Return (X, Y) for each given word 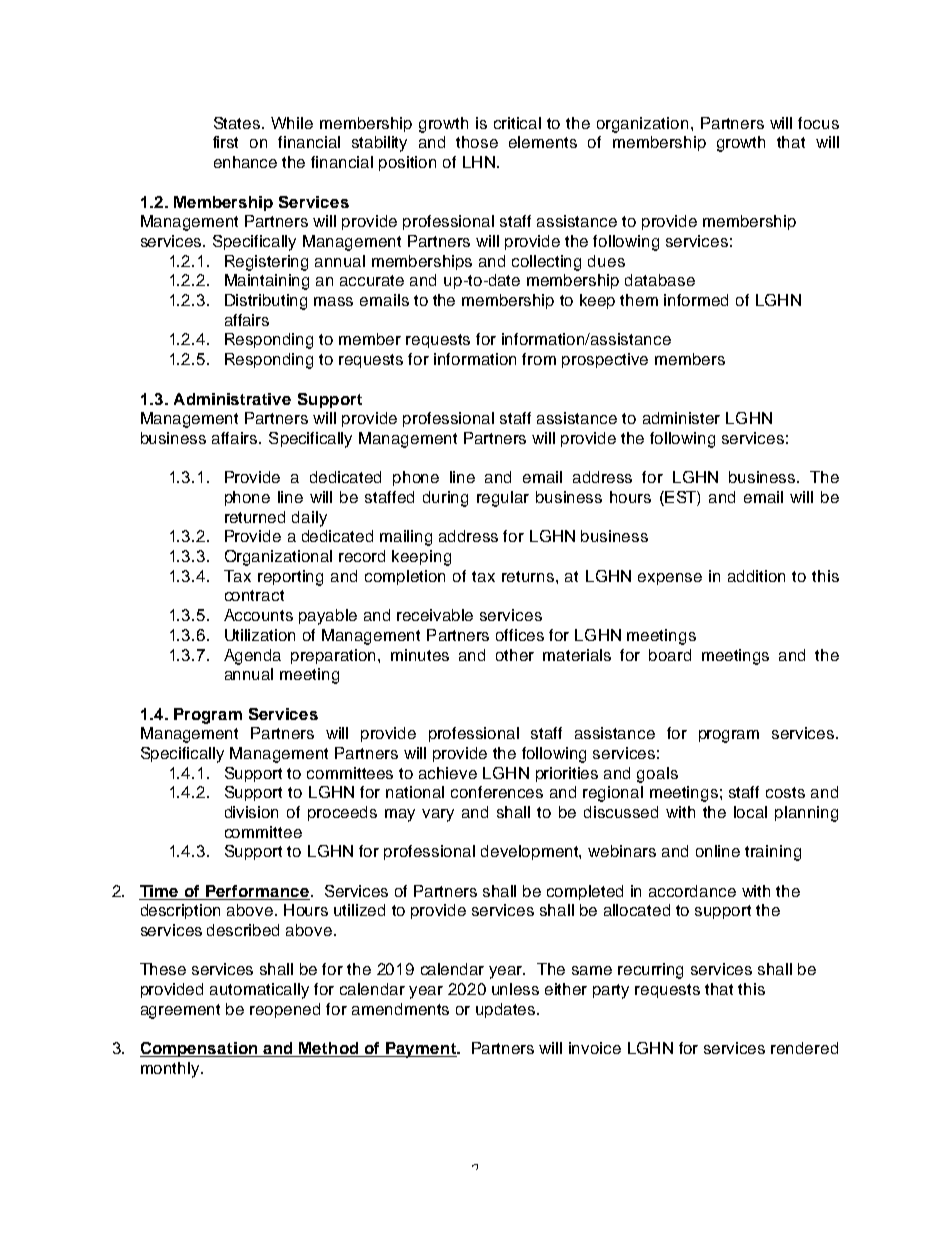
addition (756, 576)
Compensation (200, 1049)
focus (818, 123)
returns (529, 576)
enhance (245, 162)
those (477, 142)
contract (254, 595)
